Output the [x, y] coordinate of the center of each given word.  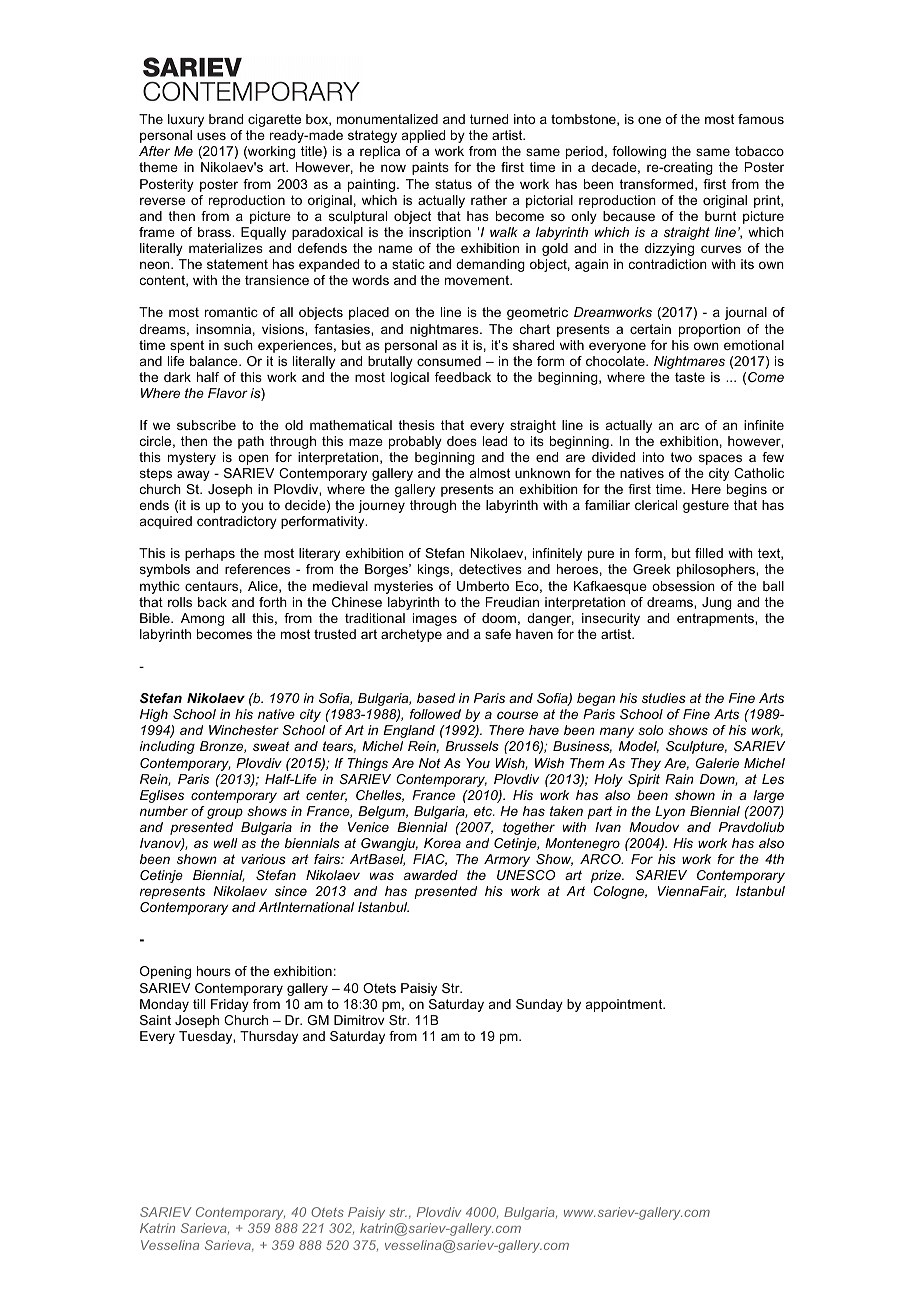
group [225, 813]
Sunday [539, 1005]
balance [215, 361]
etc [484, 811]
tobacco [759, 151]
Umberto [483, 586]
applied [423, 136]
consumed [449, 361]
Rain [679, 779]
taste [690, 377]
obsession [683, 586]
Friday [230, 1005]
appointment [625, 1005]
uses [211, 136]
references [257, 569]
